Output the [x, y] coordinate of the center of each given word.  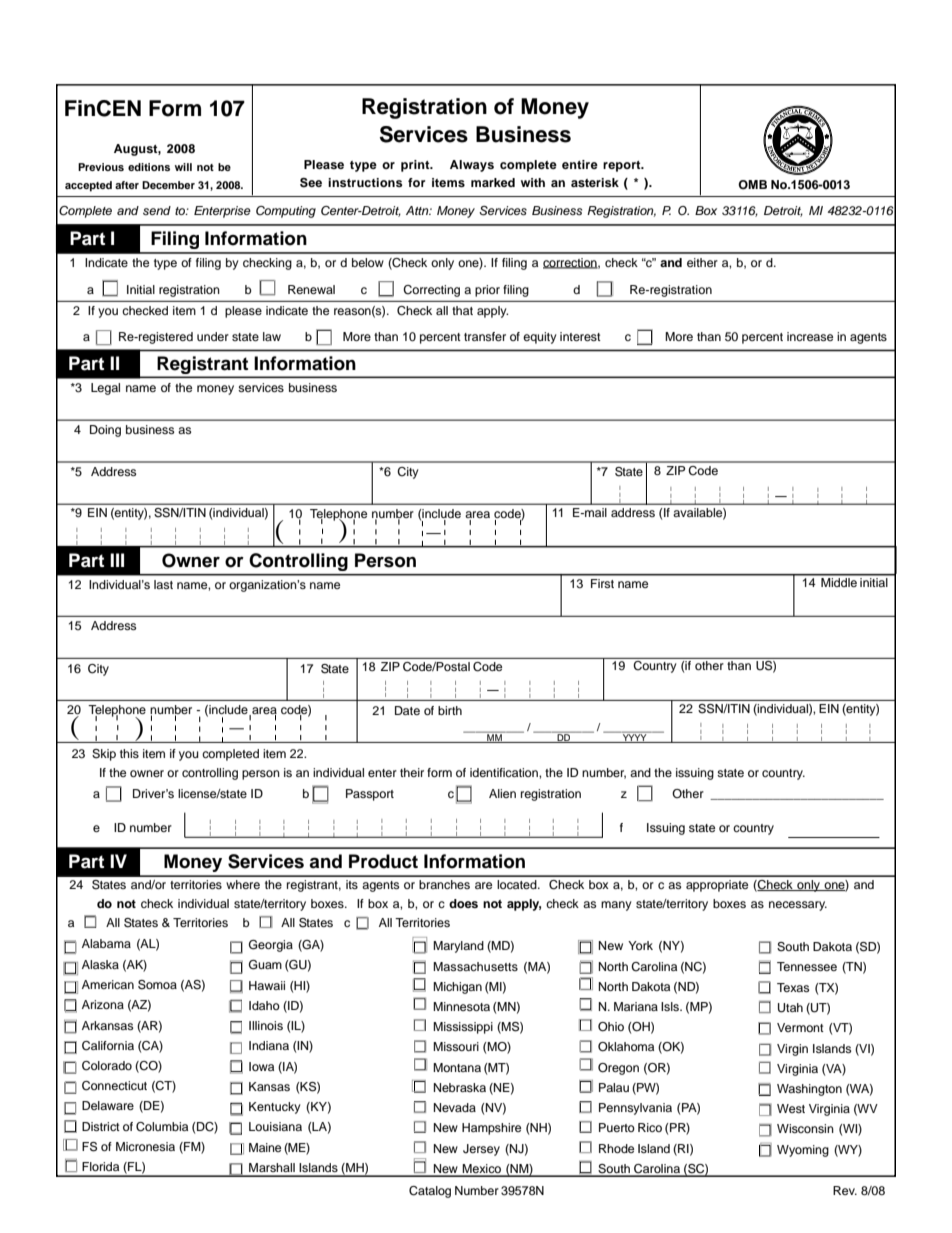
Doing [105, 431]
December [168, 185]
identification [505, 772]
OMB [752, 185]
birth [450, 710]
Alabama [106, 943]
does [463, 903]
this [129, 753]
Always [472, 166]
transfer [485, 336]
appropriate [717, 886]
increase [810, 336]
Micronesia [145, 1146]
